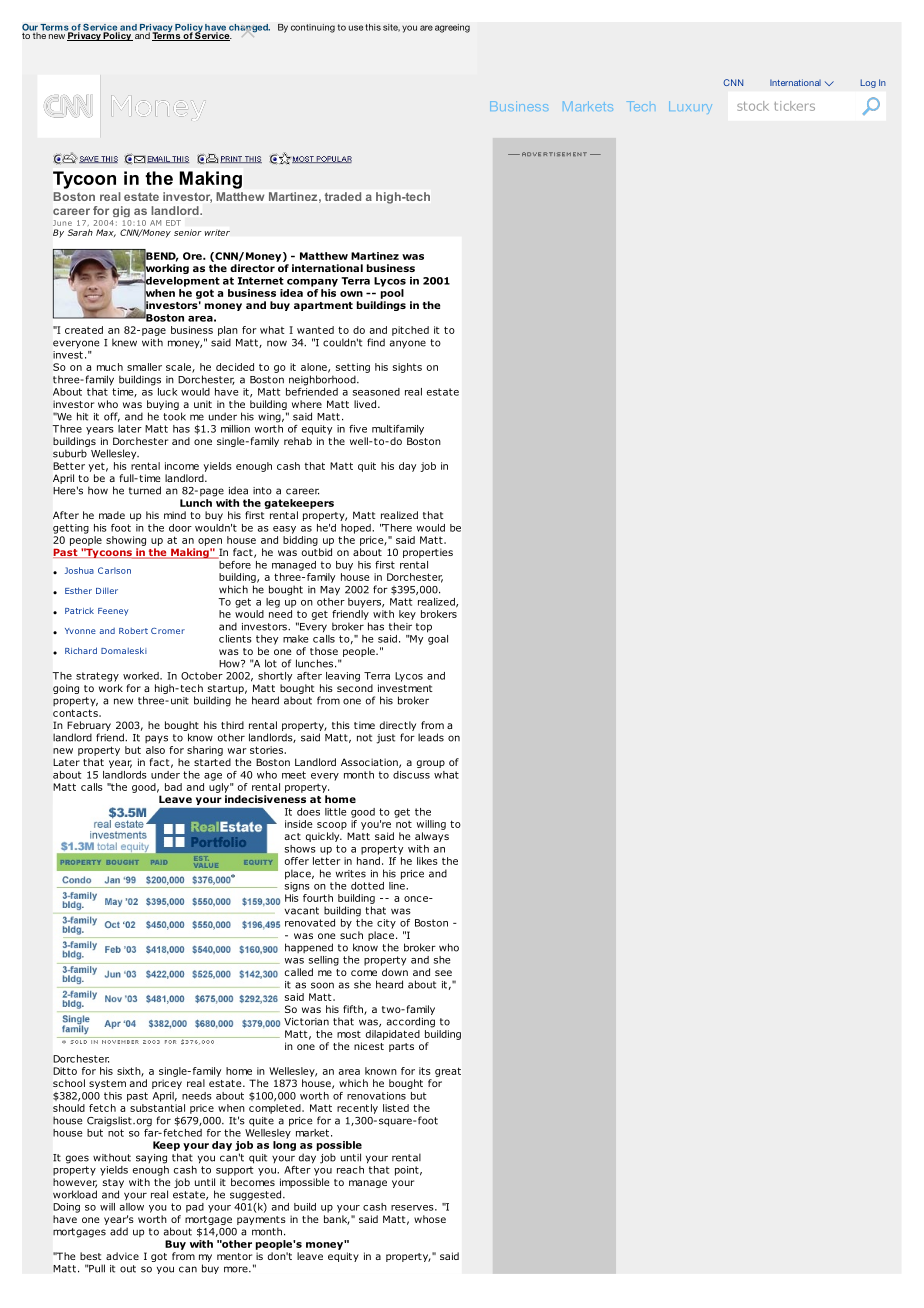  What do you see at coordinates (427, 861) in the page?
I see `likes` at bounding box center [427, 861].
